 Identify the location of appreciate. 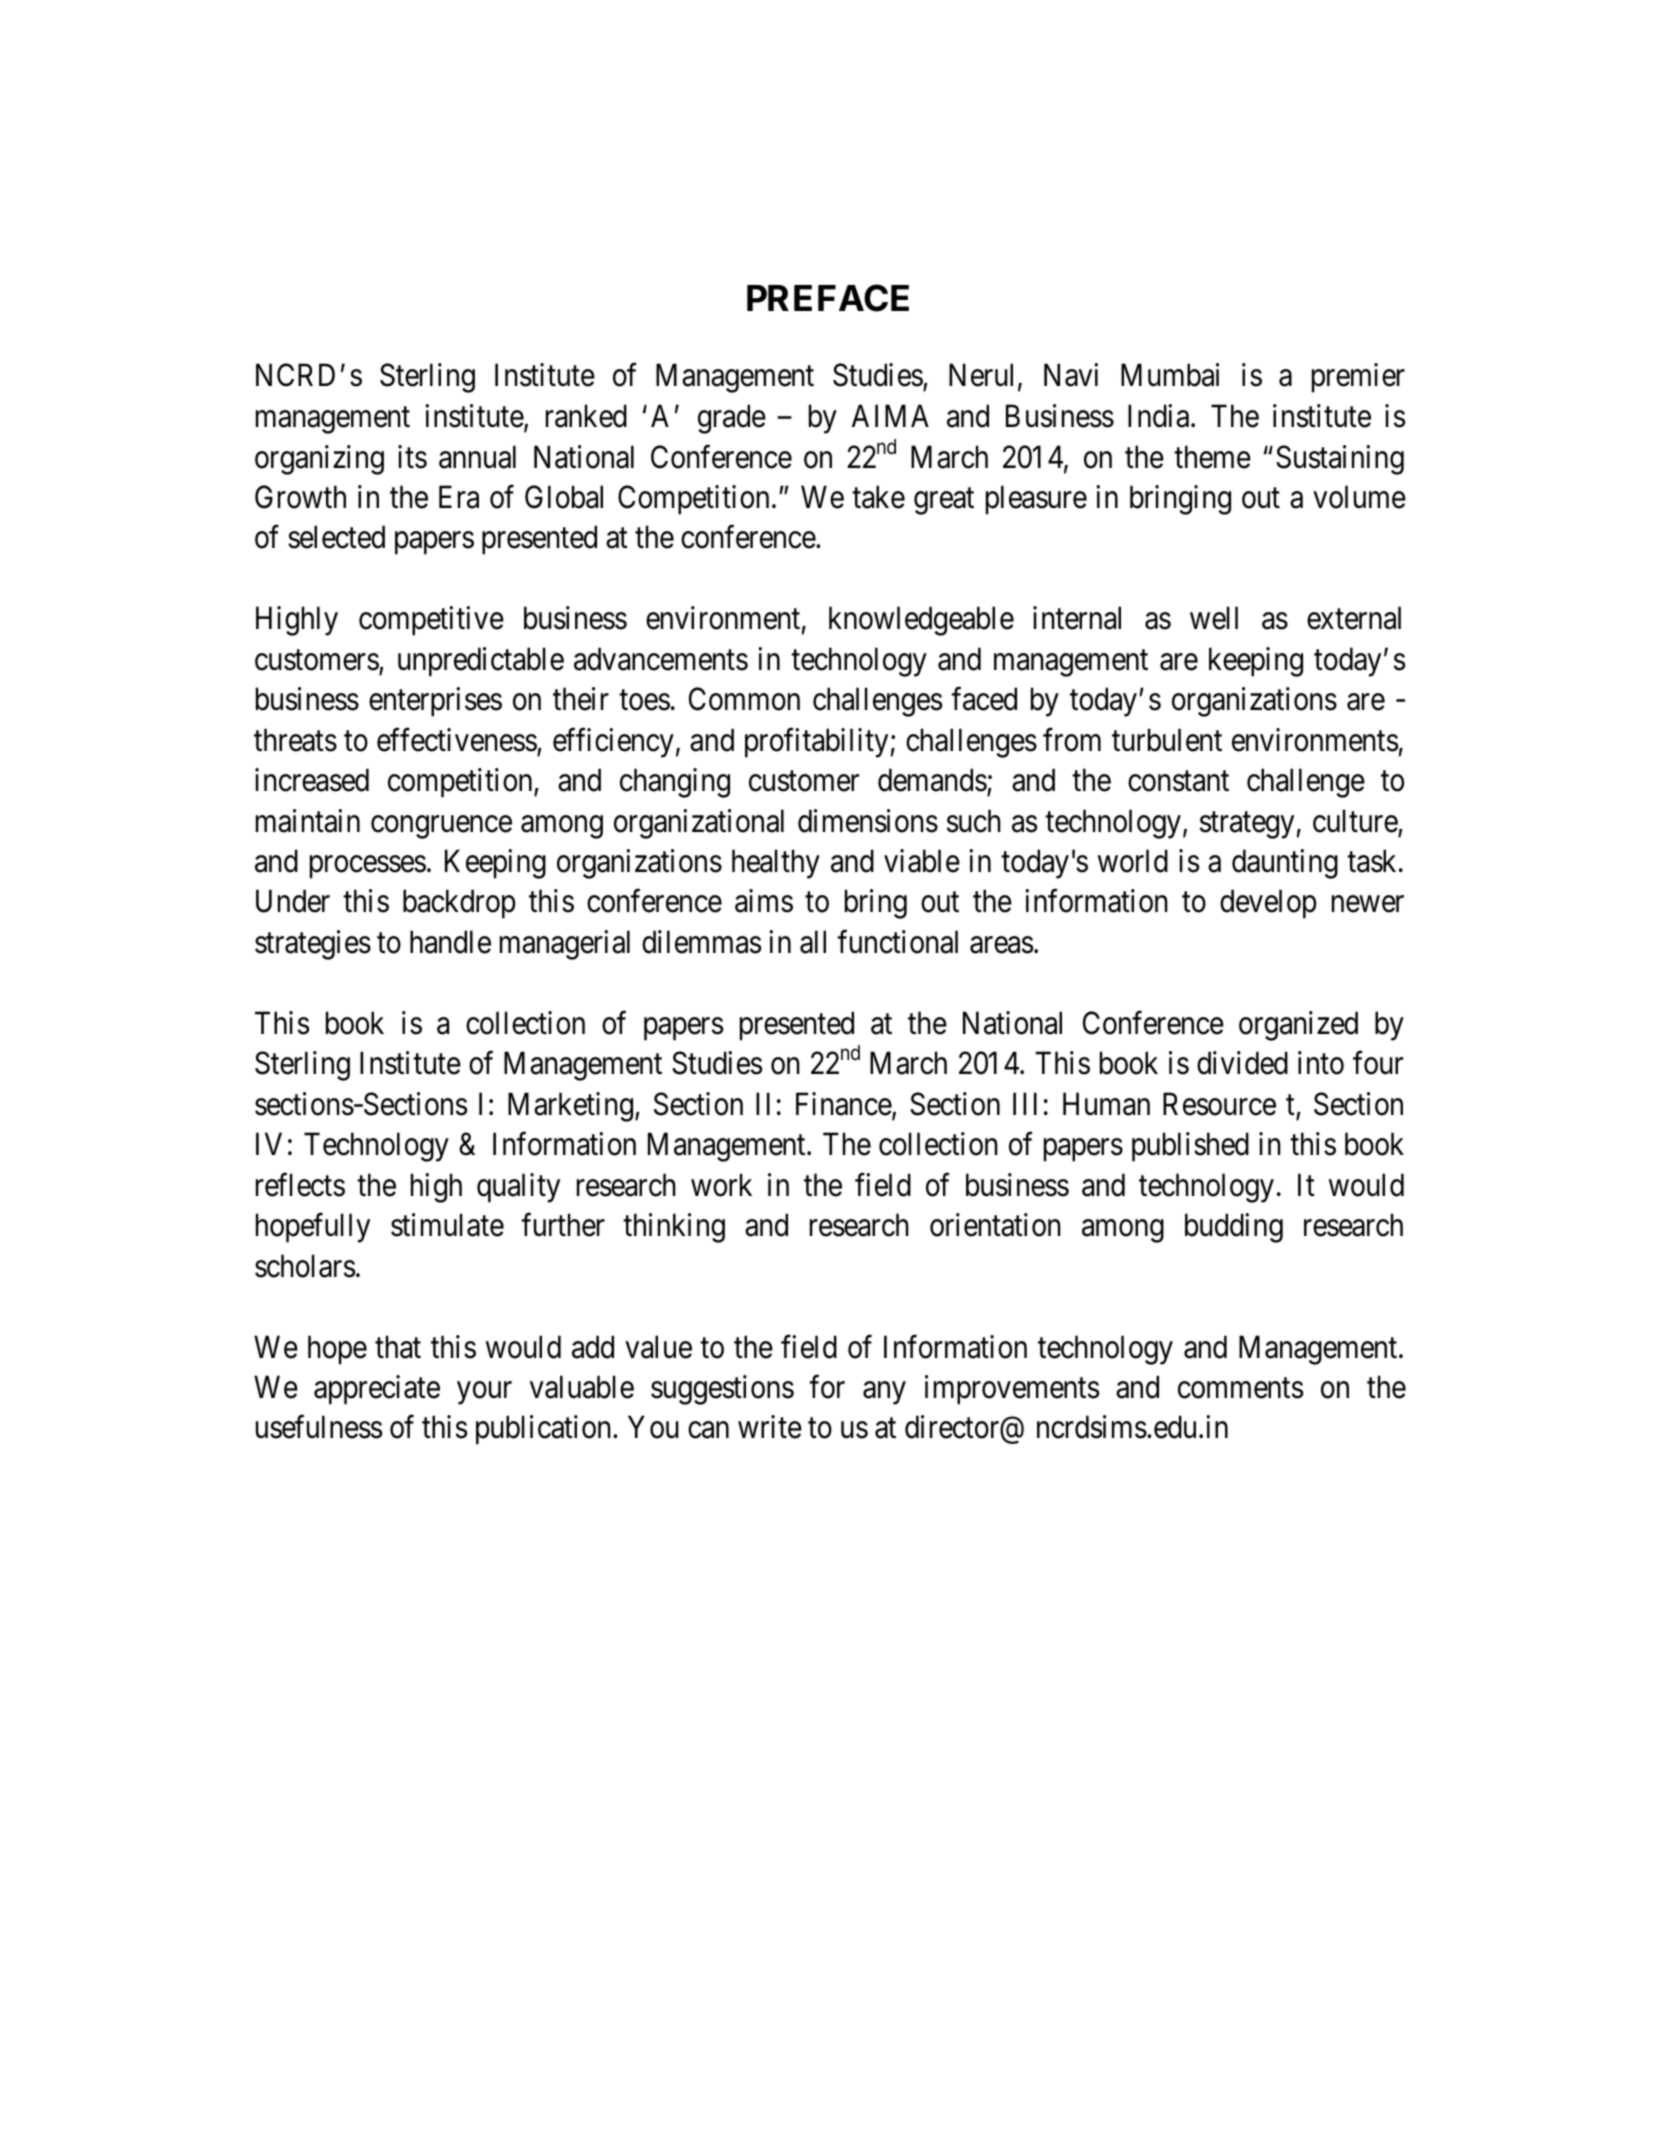
(377, 1390).
